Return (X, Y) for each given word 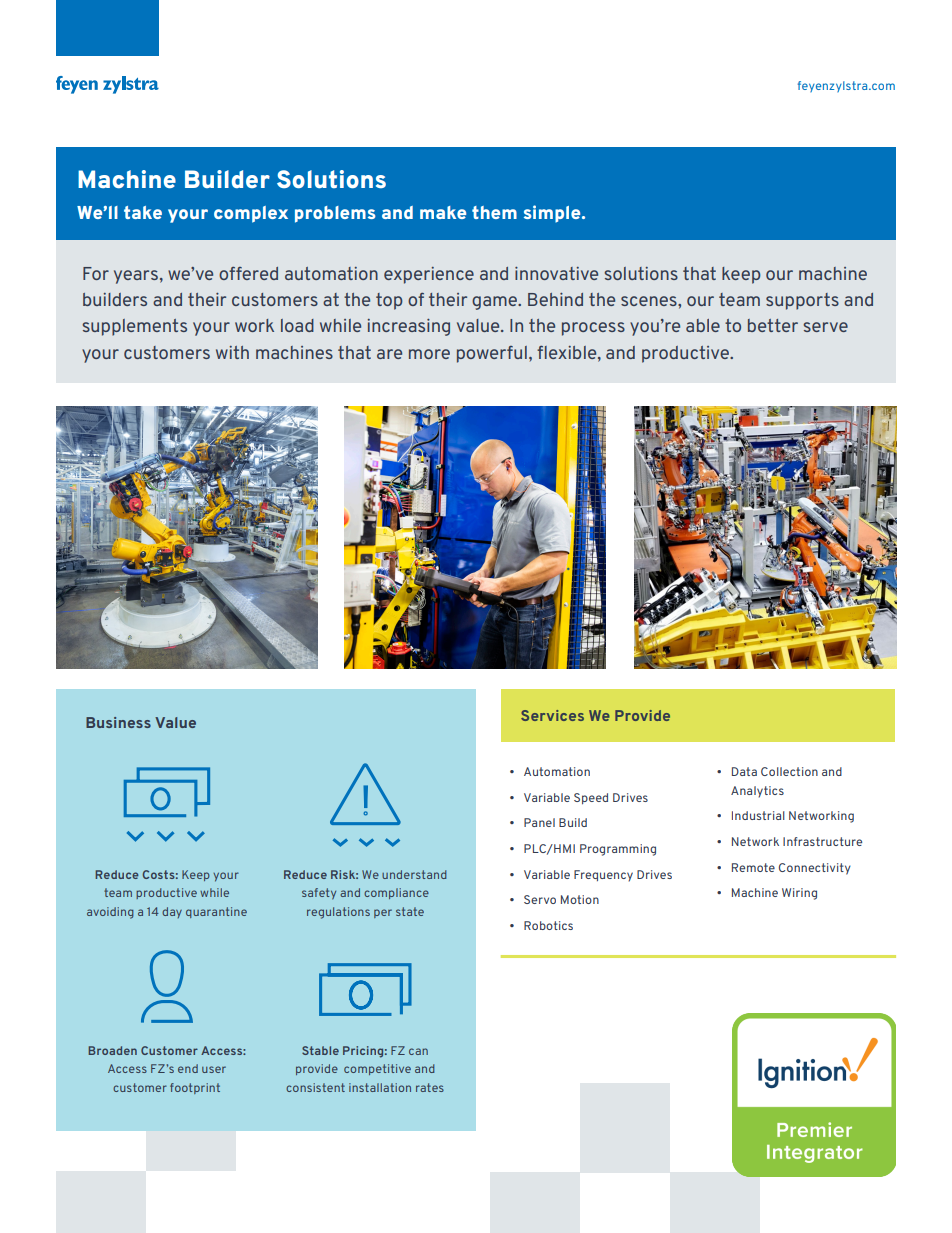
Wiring (799, 894)
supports (802, 301)
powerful (492, 354)
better (773, 325)
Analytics (757, 792)
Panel (539, 822)
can (418, 1051)
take (143, 212)
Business (118, 722)
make (443, 212)
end (188, 1068)
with (232, 352)
